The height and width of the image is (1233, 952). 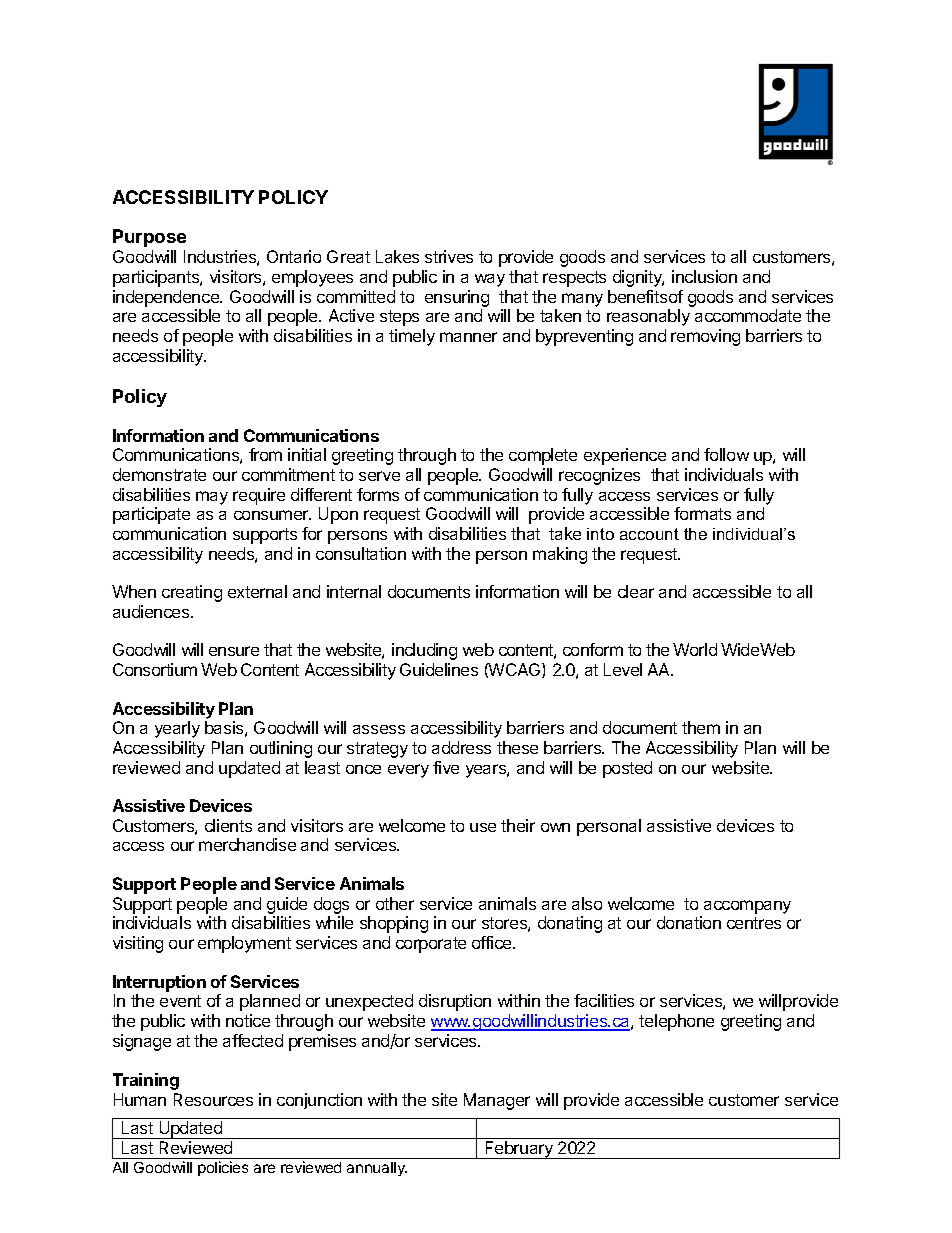 I want to click on address, so click(x=461, y=747).
